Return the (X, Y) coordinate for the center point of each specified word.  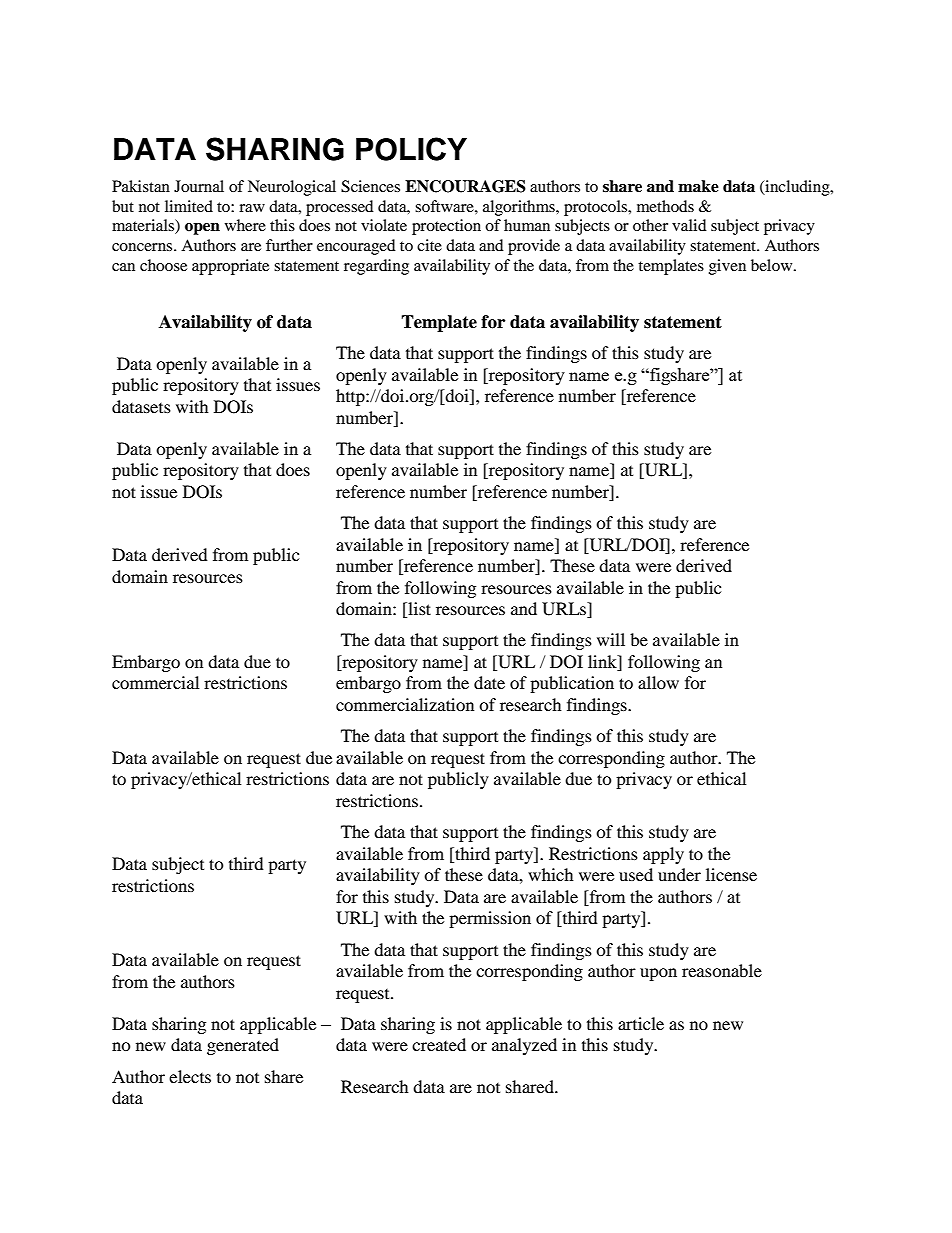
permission (490, 919)
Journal (199, 186)
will (611, 639)
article (641, 1023)
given (727, 267)
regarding (376, 267)
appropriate (230, 267)
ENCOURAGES (465, 186)
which (551, 874)
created (439, 1044)
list (418, 610)
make (698, 186)
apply (663, 855)
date (489, 682)
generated (243, 1046)
